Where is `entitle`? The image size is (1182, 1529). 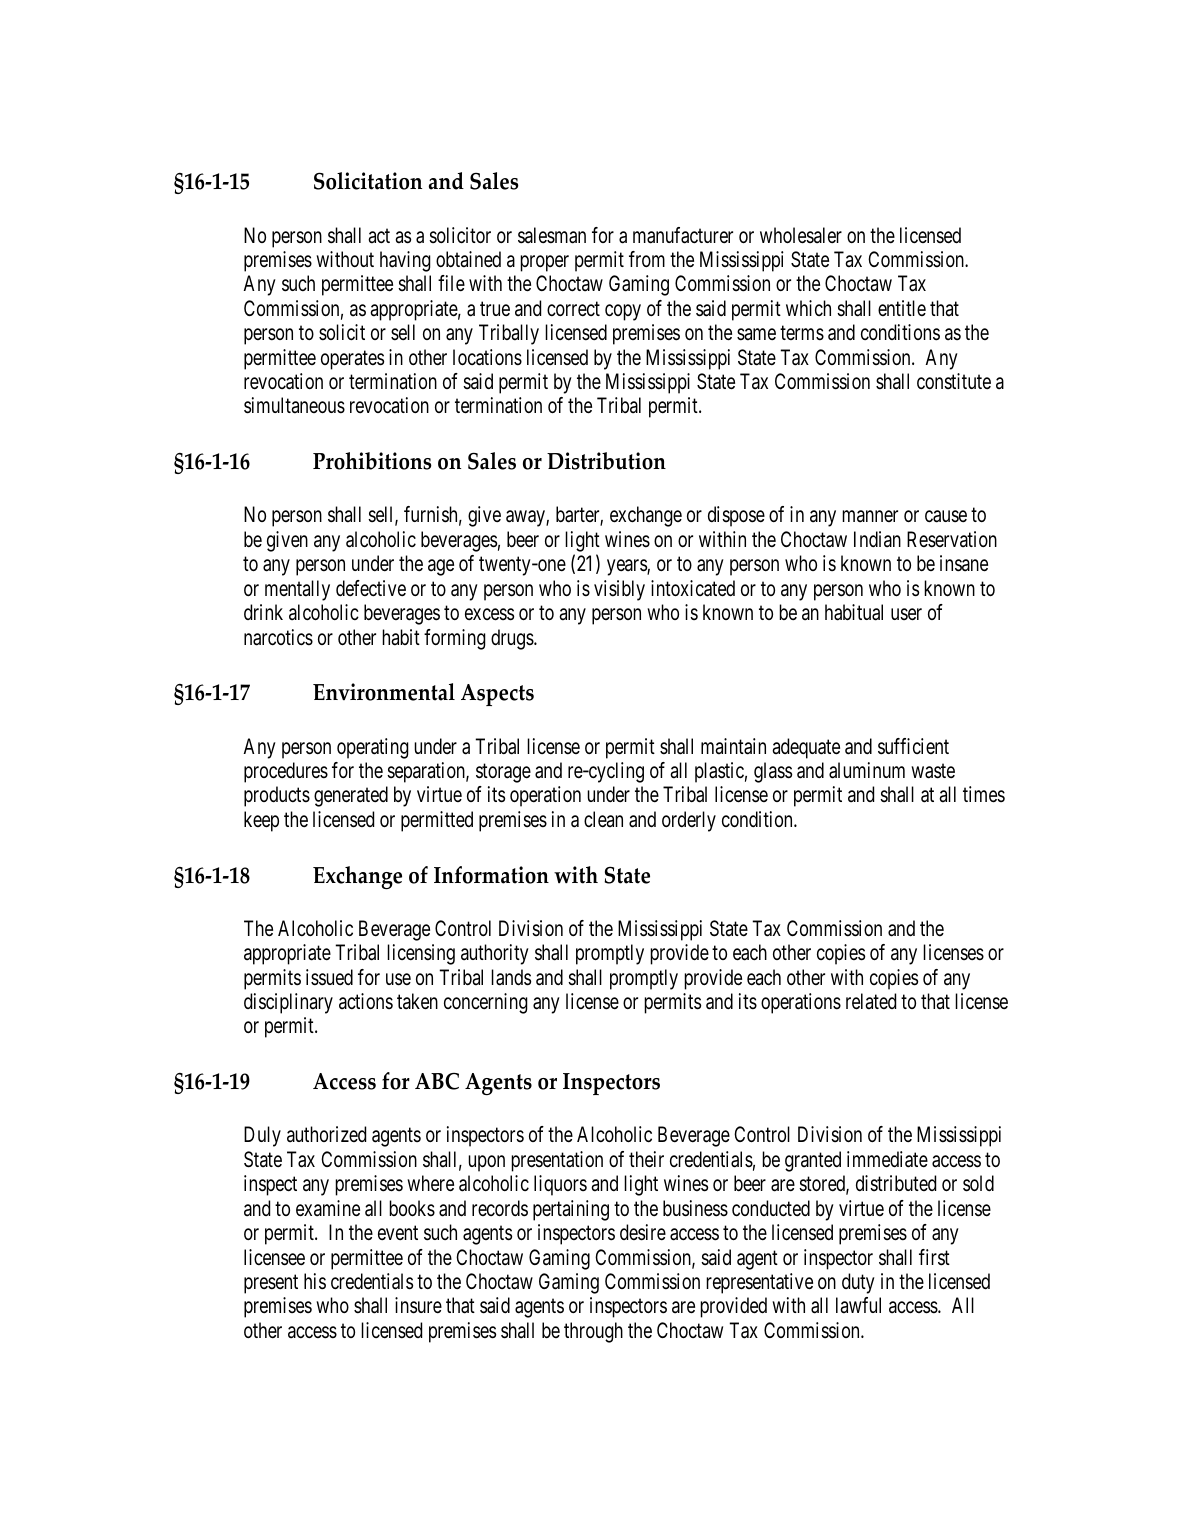 entitle is located at coordinates (902, 308).
